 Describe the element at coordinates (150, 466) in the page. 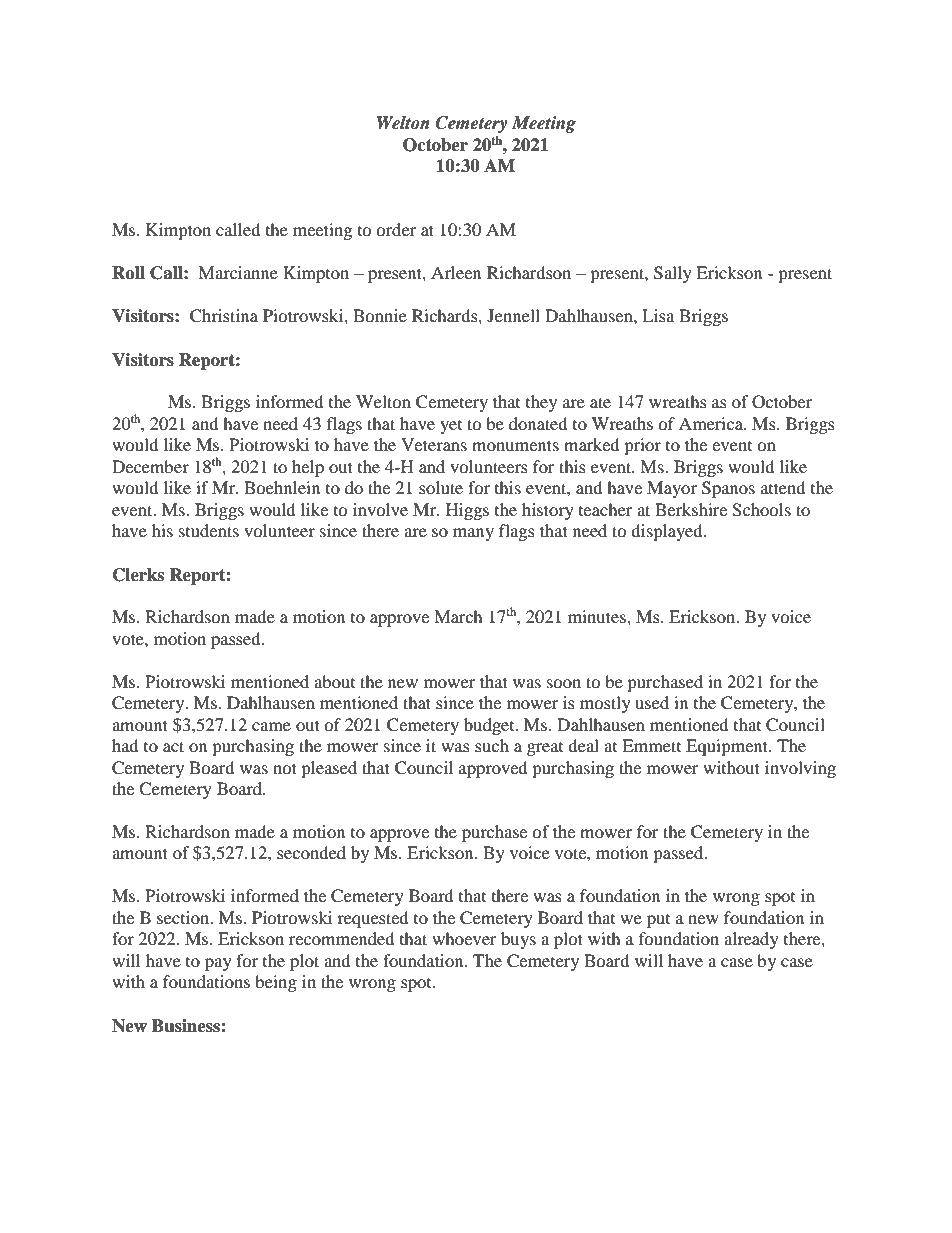

I see `December` at that location.
